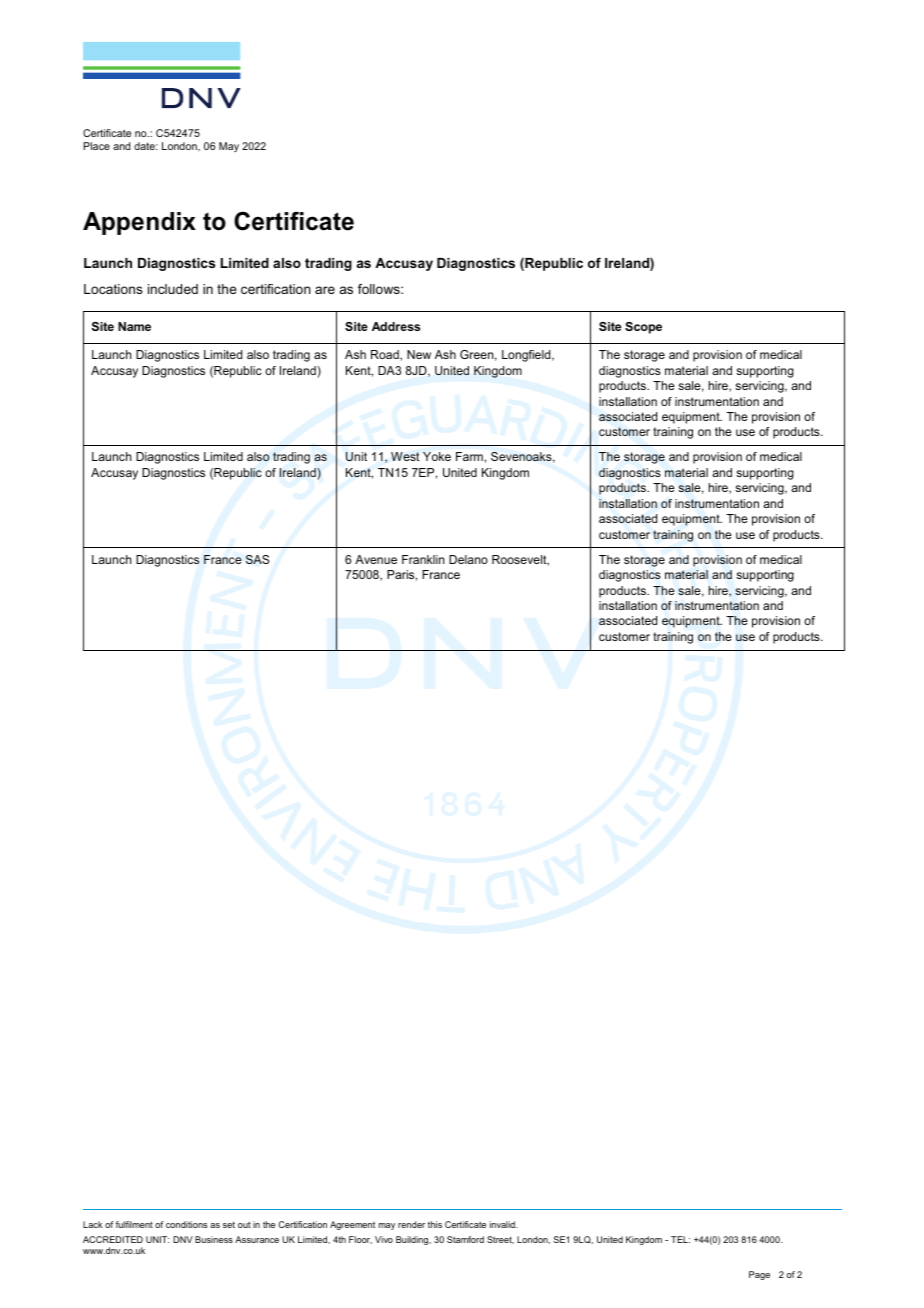  I want to click on Scope, so click(643, 328).
